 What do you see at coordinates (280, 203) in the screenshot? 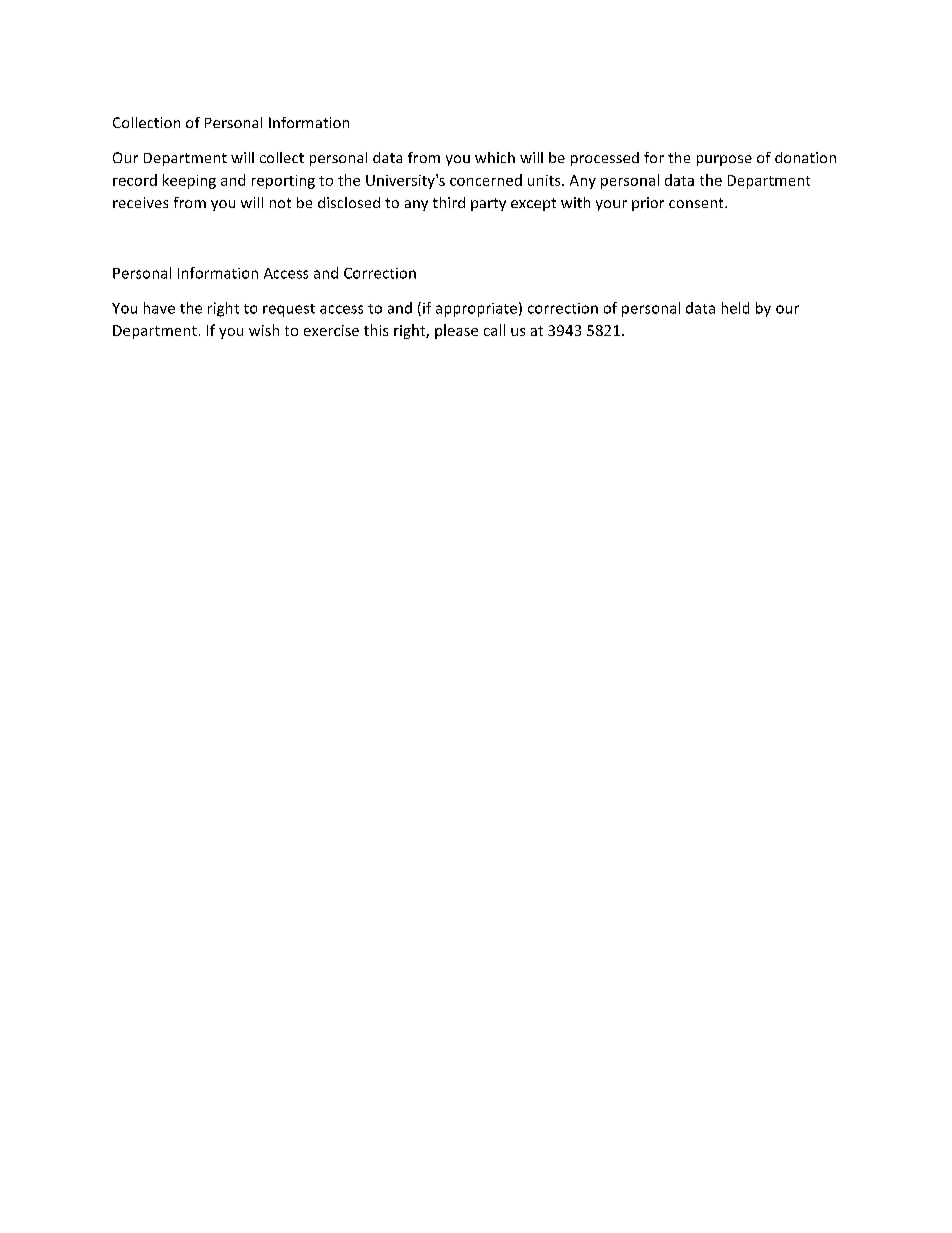
I see `not` at bounding box center [280, 203].
